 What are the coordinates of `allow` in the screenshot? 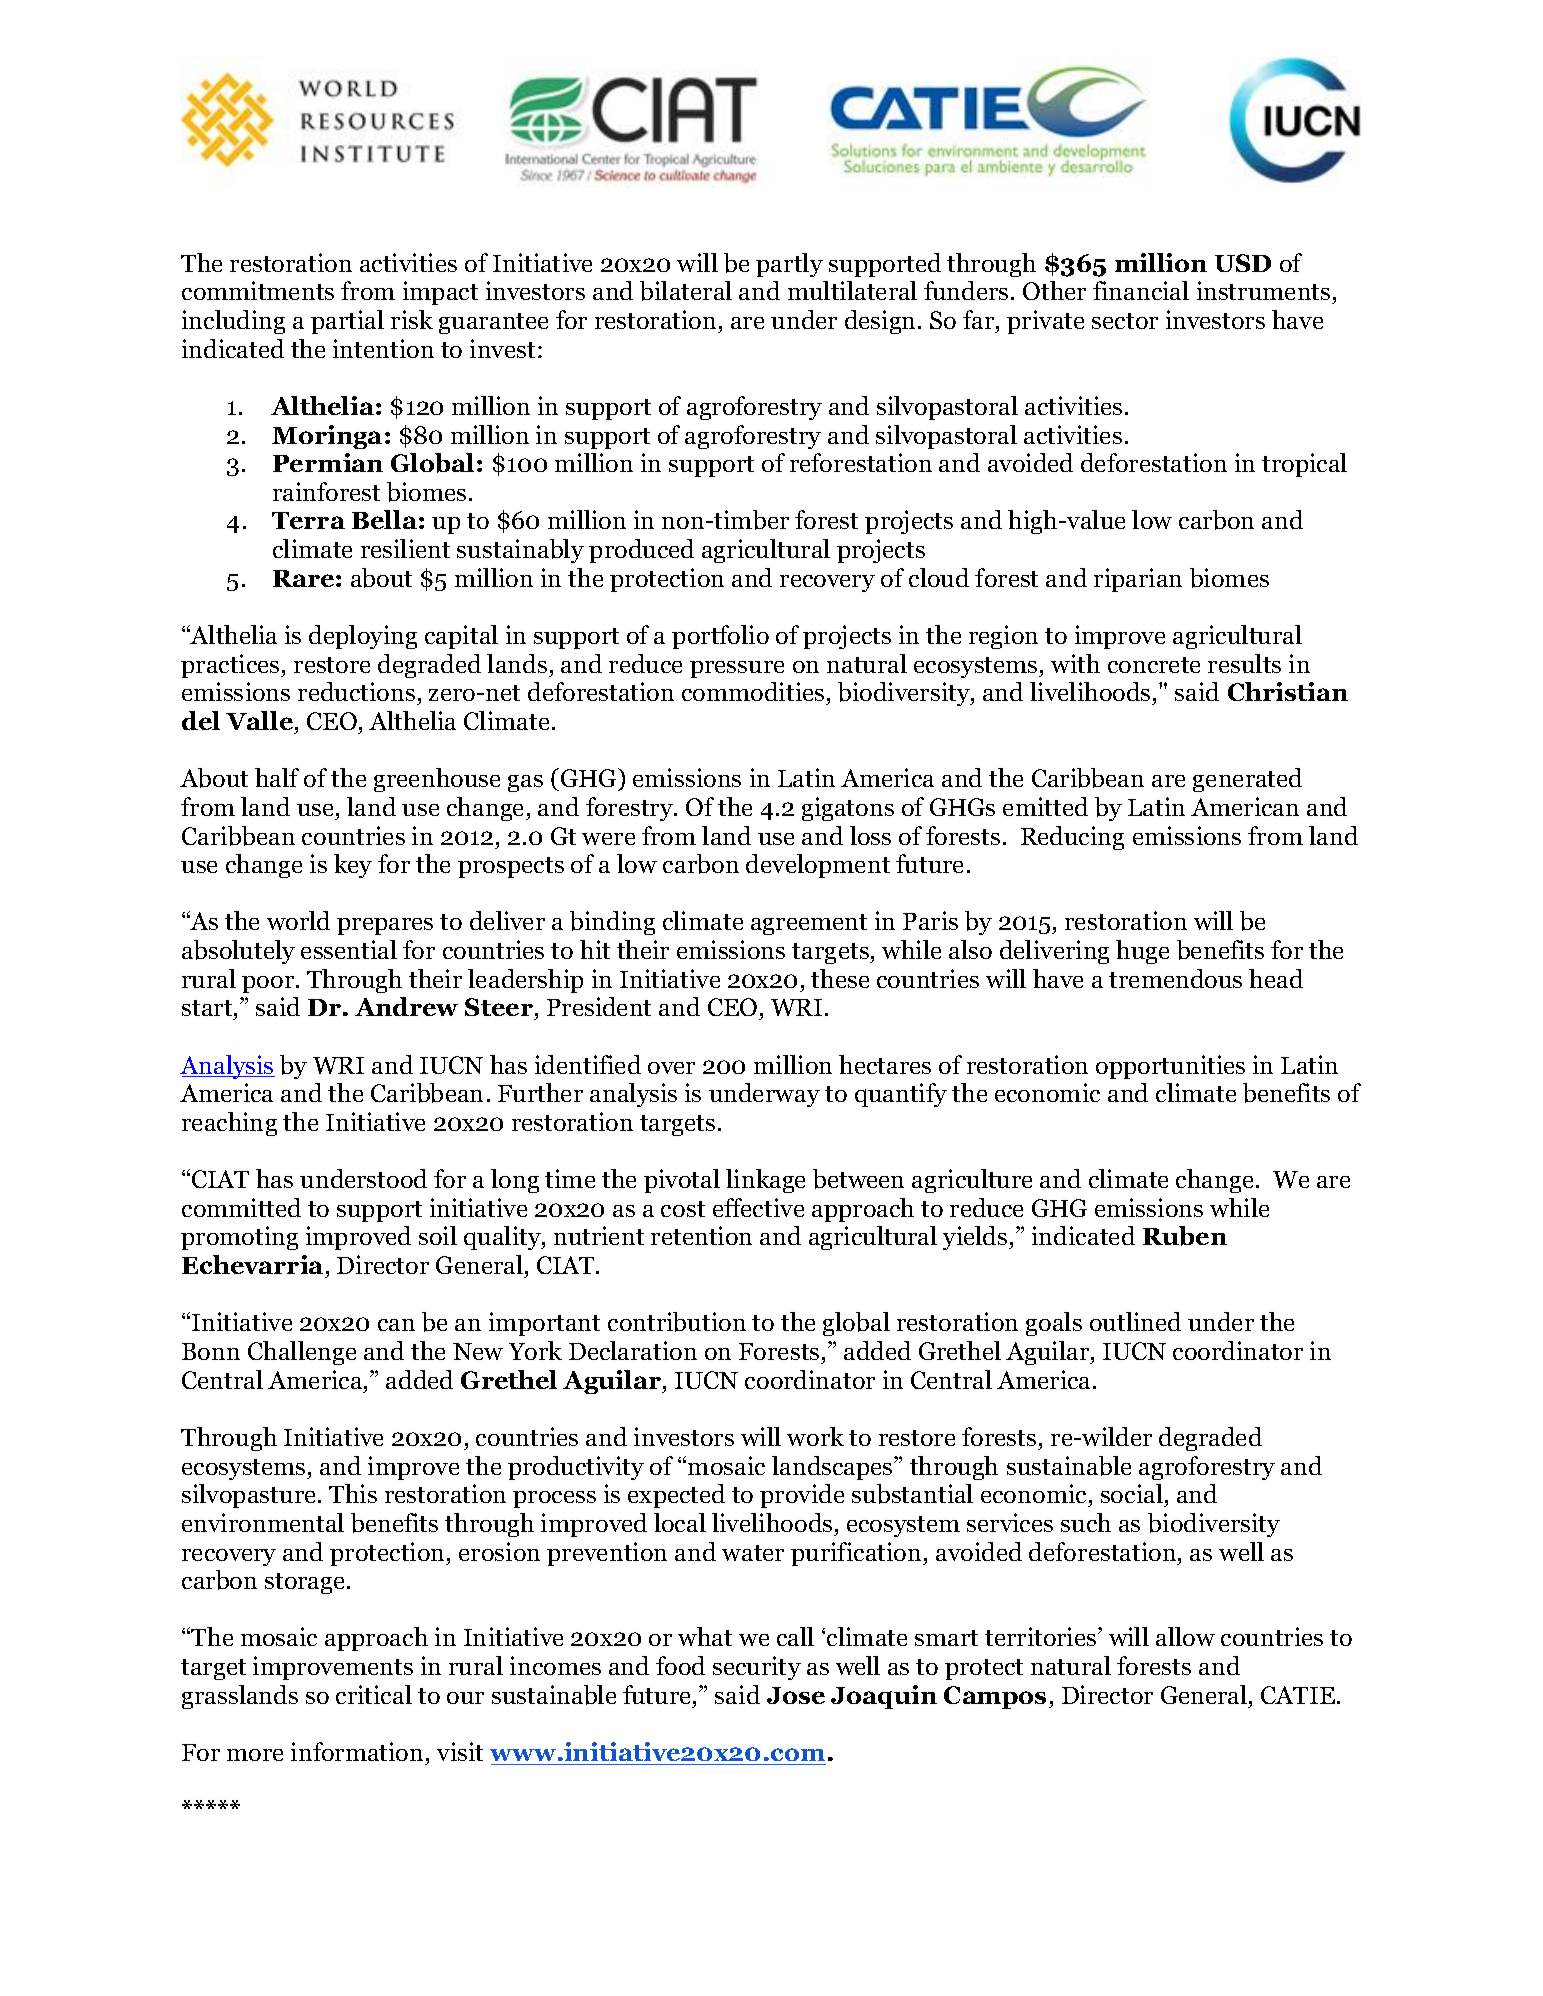 It's located at (1185, 1636).
